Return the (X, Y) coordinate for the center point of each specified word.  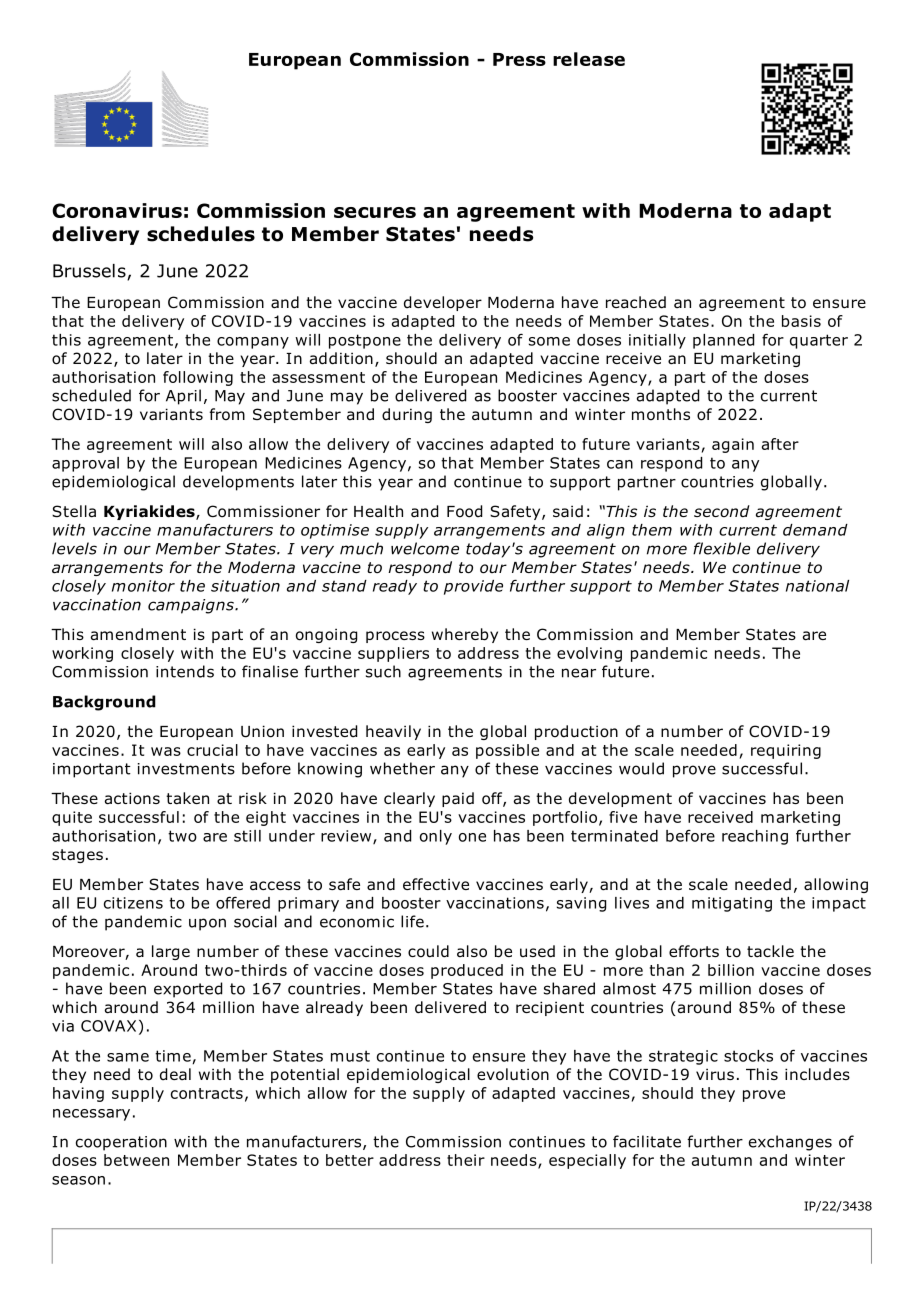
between (136, 1160)
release (589, 59)
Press (519, 59)
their (466, 1160)
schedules (201, 234)
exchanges (790, 1143)
